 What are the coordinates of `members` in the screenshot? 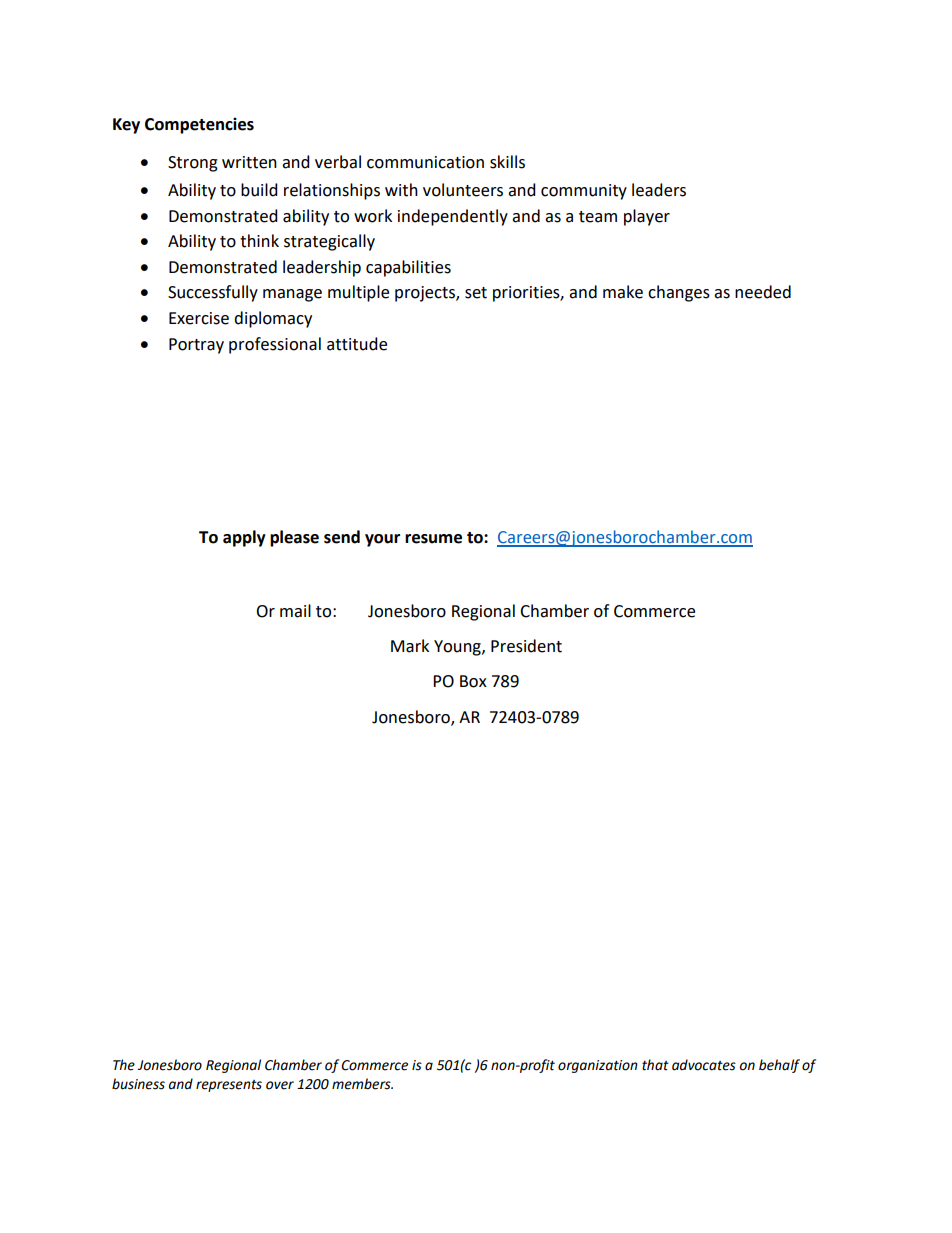 It's located at (362, 1084).
